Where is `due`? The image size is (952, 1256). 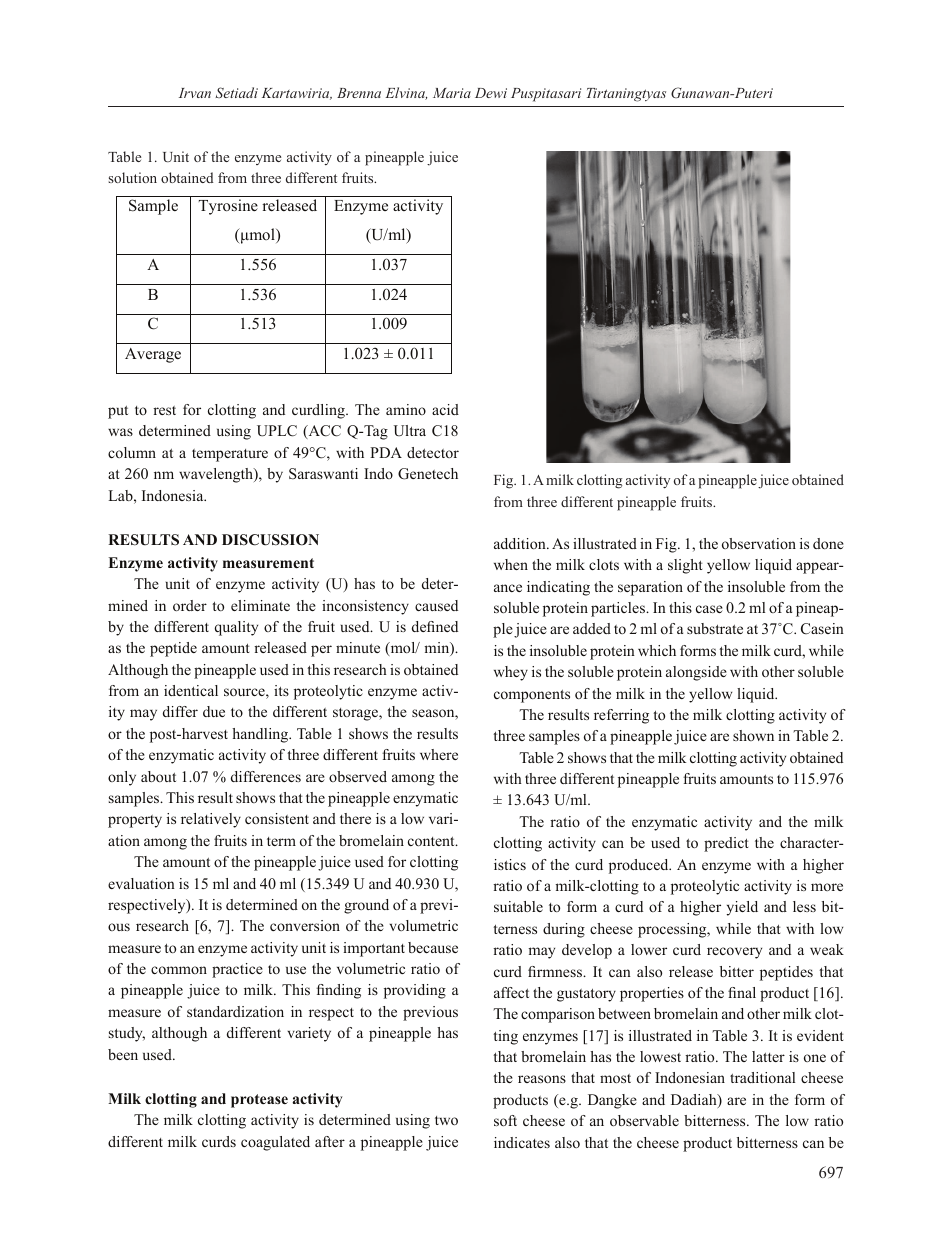
due is located at coordinates (214, 711).
